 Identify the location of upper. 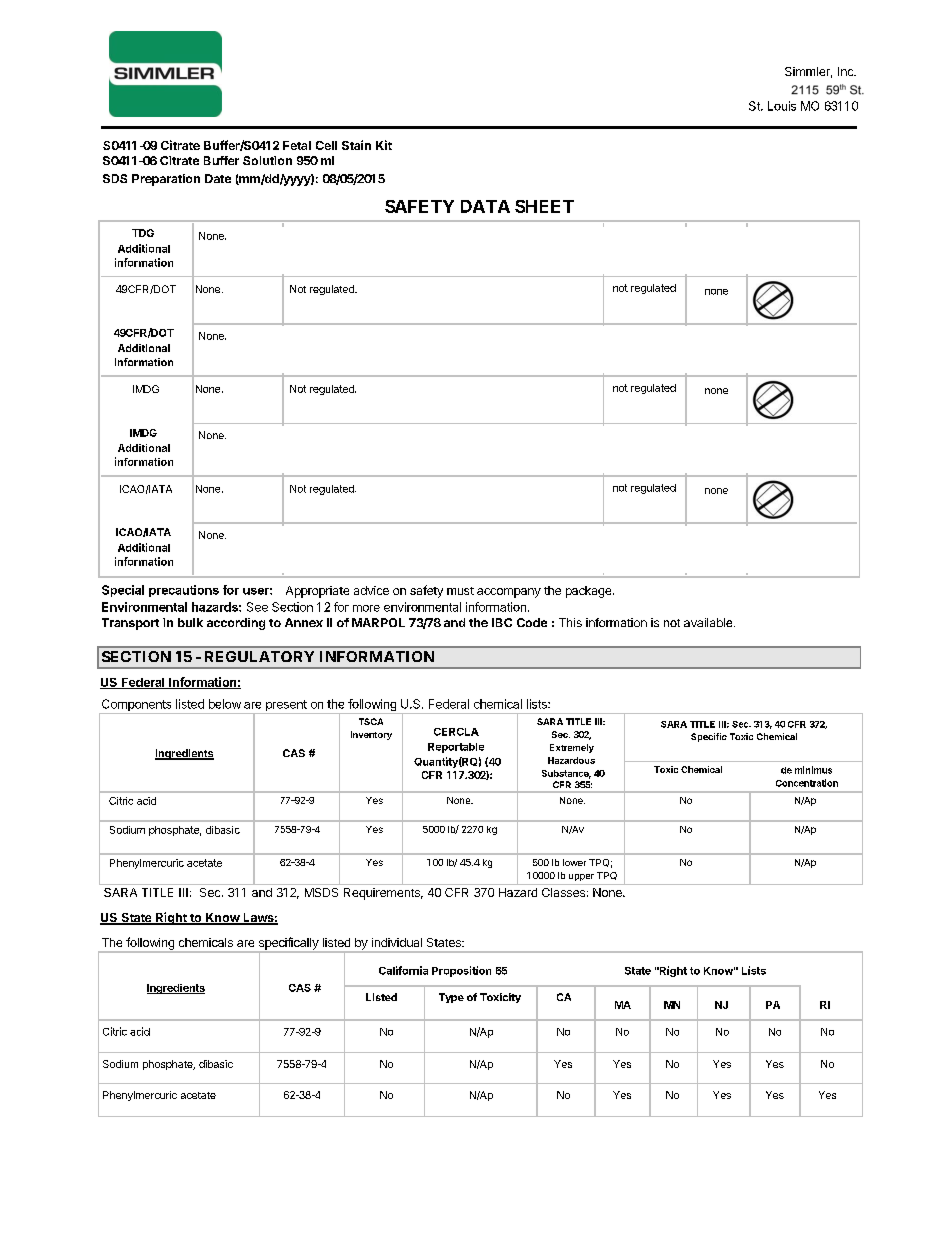
(581, 877).
